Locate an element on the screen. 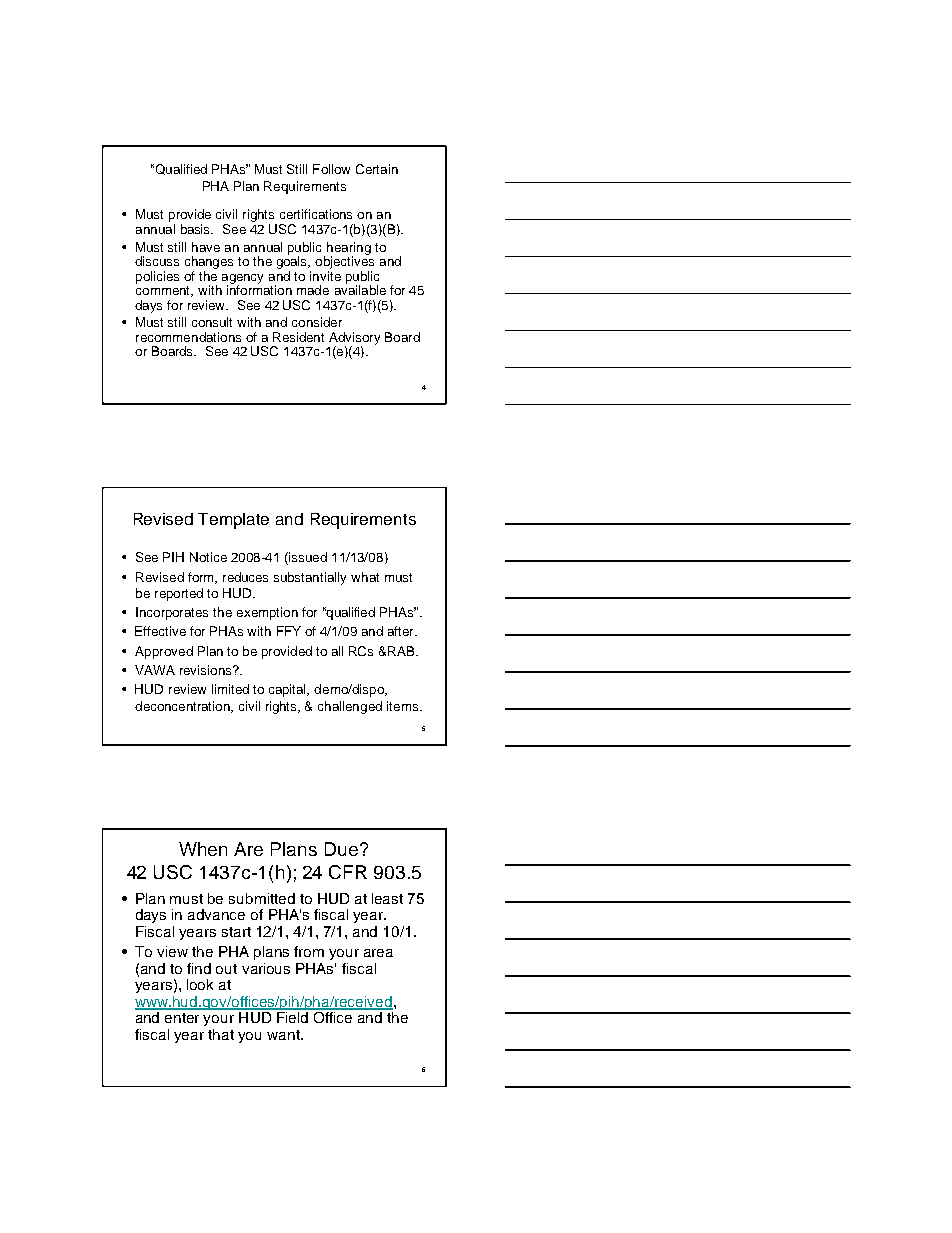 This screenshot has width=952, height=1233. certifications is located at coordinates (316, 214).
